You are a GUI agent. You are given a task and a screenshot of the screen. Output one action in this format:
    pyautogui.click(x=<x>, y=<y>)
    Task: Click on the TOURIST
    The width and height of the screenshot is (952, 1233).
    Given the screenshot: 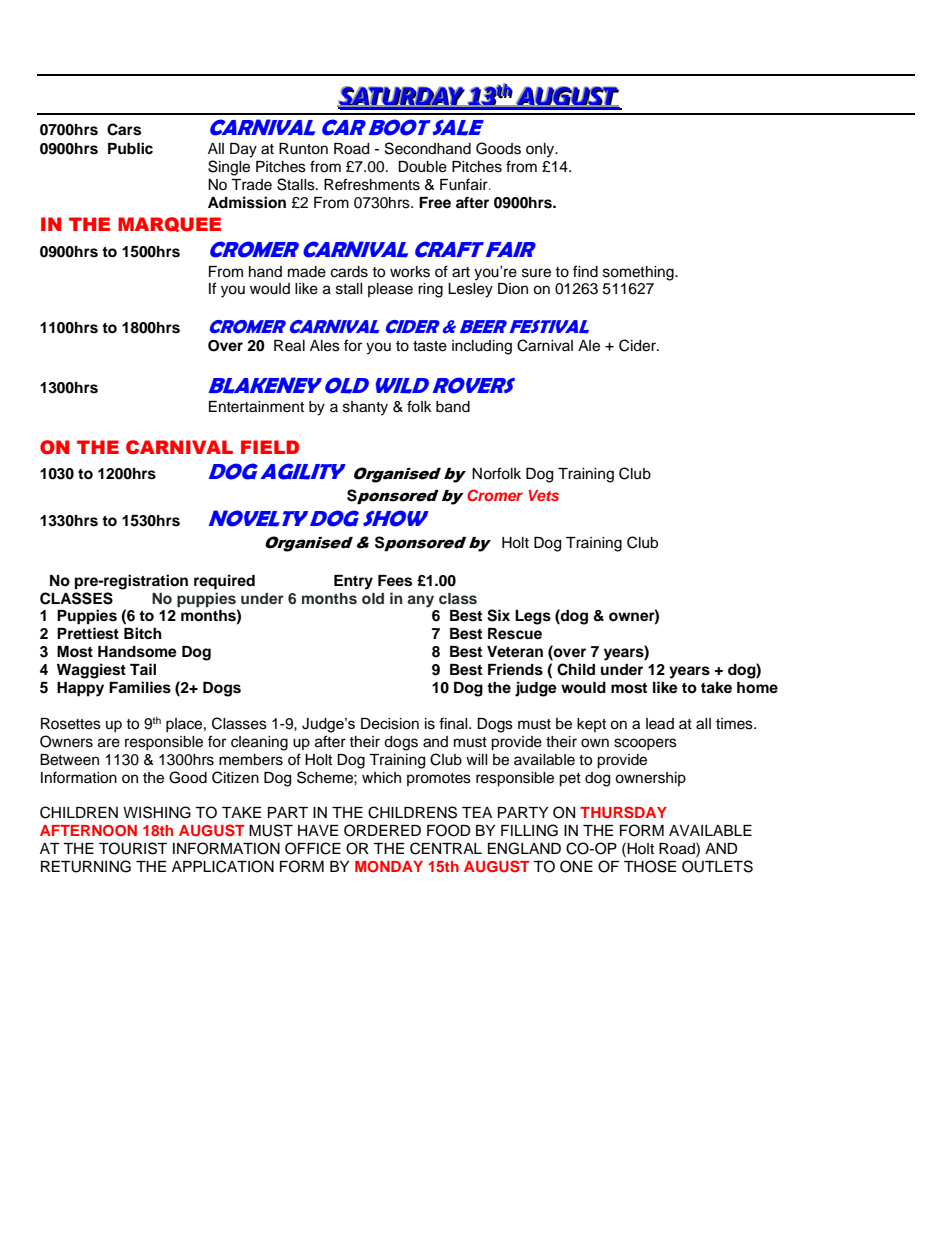 What is the action you would take?
    pyautogui.click(x=133, y=848)
